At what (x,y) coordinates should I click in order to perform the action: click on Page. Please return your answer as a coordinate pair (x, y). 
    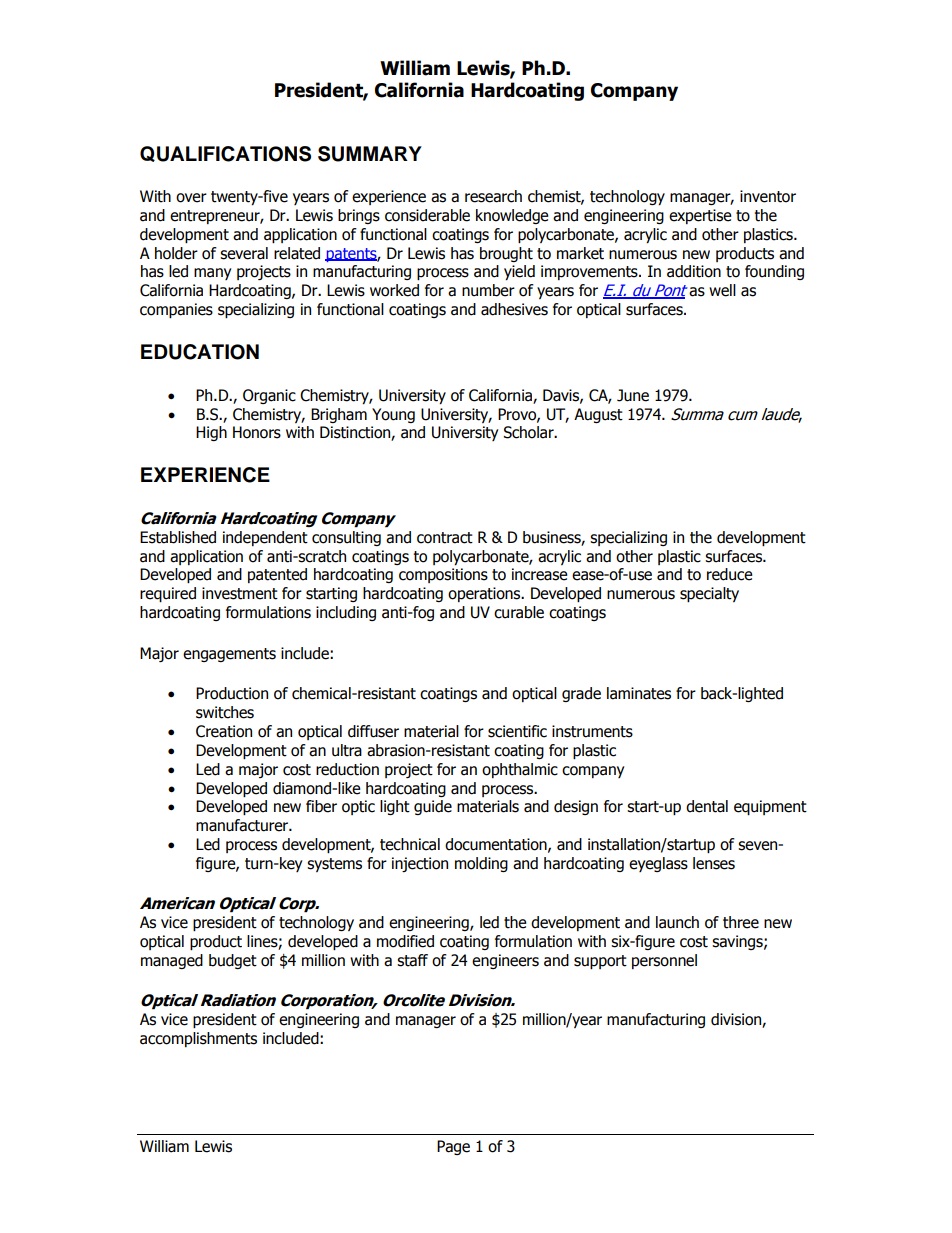
    Looking at the image, I should click on (453, 1147).
